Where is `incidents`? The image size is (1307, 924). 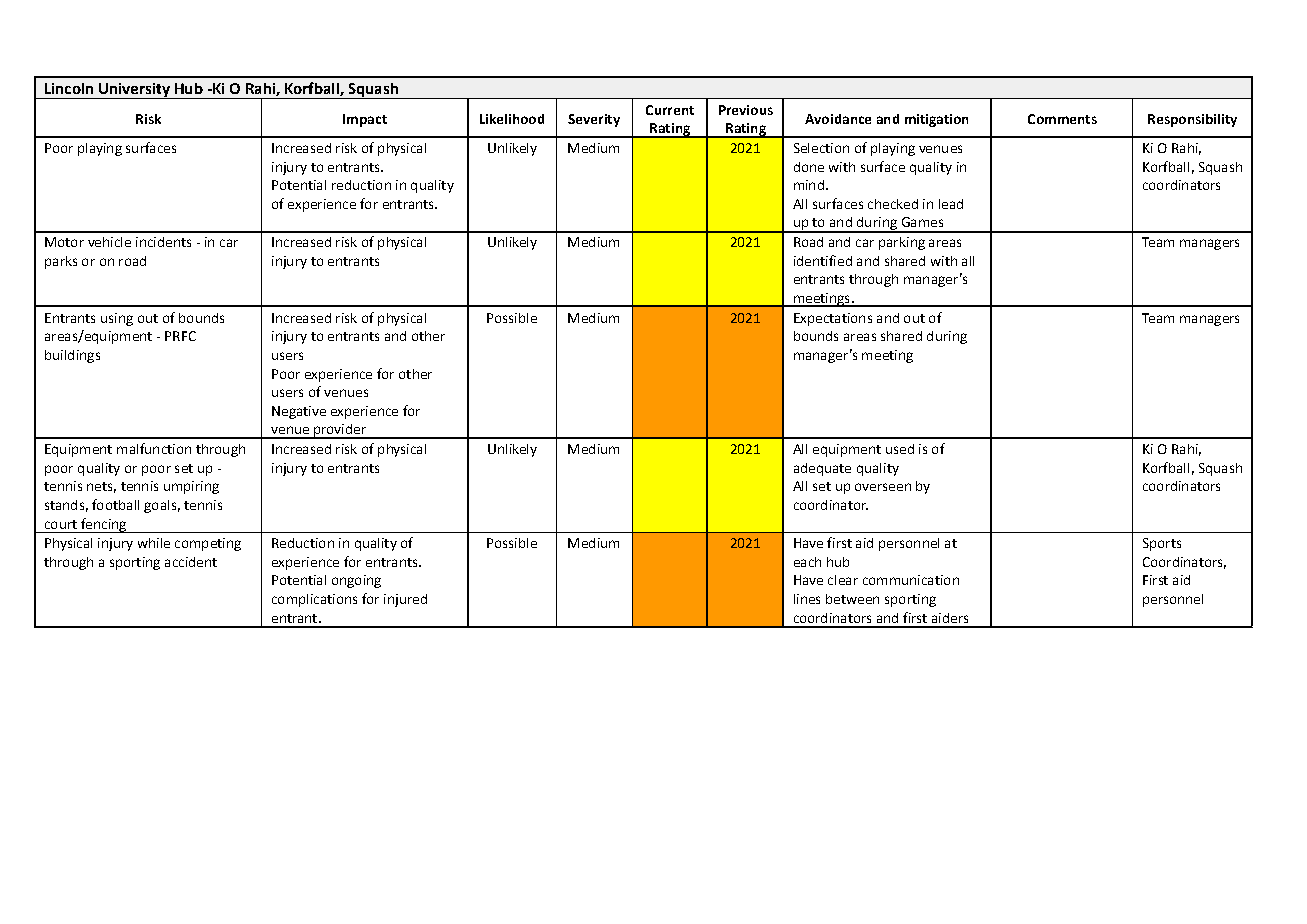 incidents is located at coordinates (163, 242).
